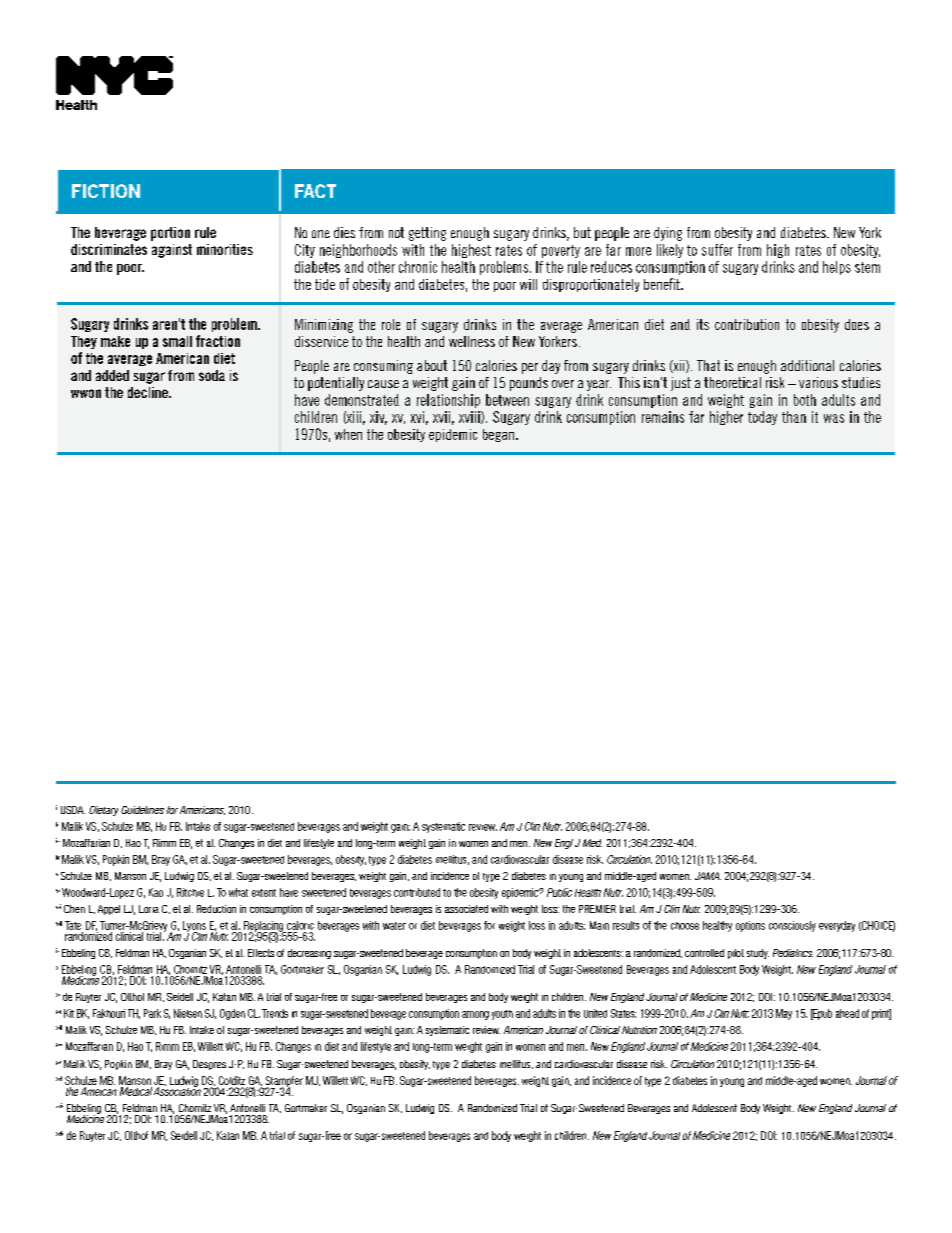 This screenshot has width=952, height=1233. What do you see at coordinates (177, 1090) in the screenshot?
I see `Association` at bounding box center [177, 1090].
